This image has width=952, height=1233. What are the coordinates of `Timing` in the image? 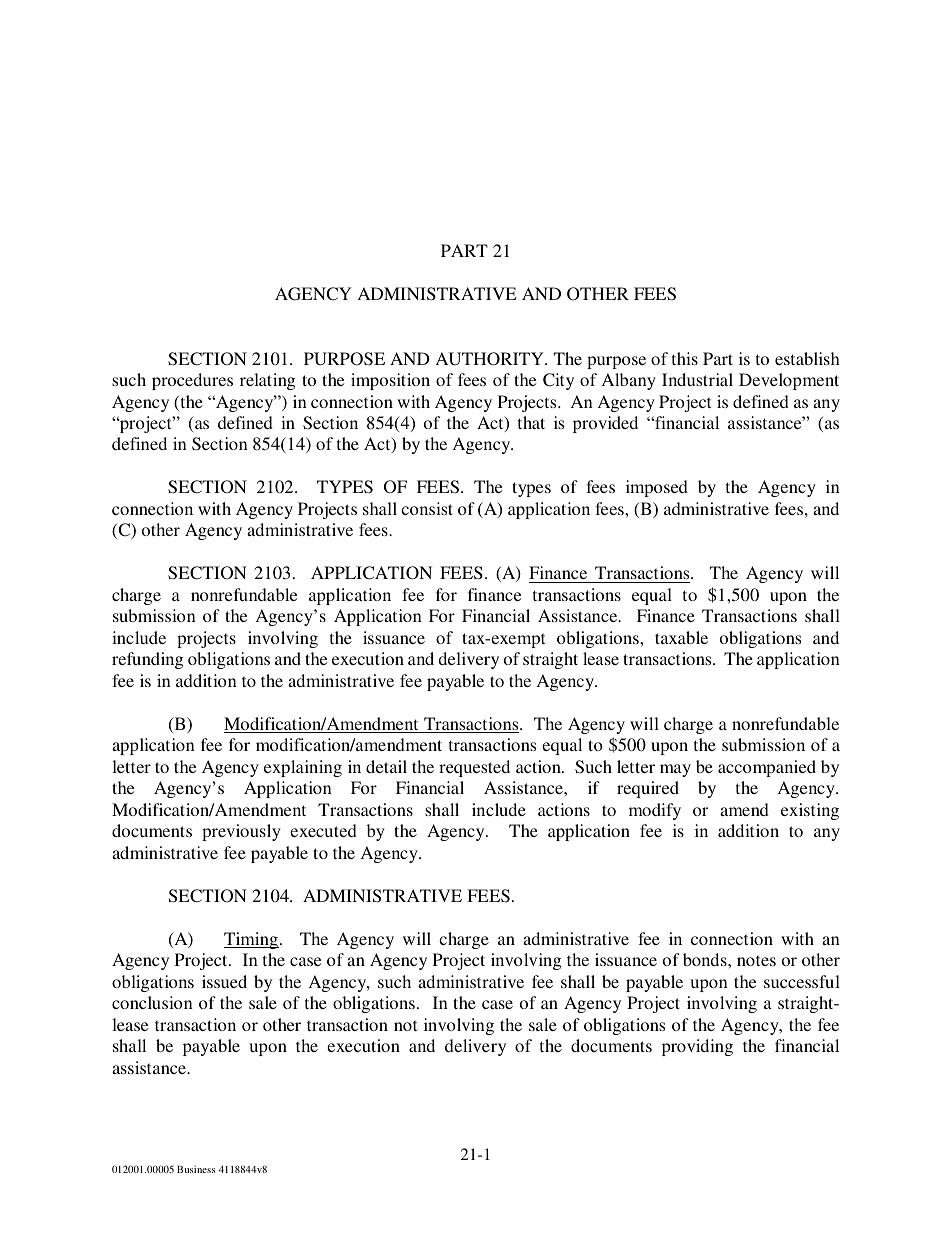 It's located at (251, 940).
